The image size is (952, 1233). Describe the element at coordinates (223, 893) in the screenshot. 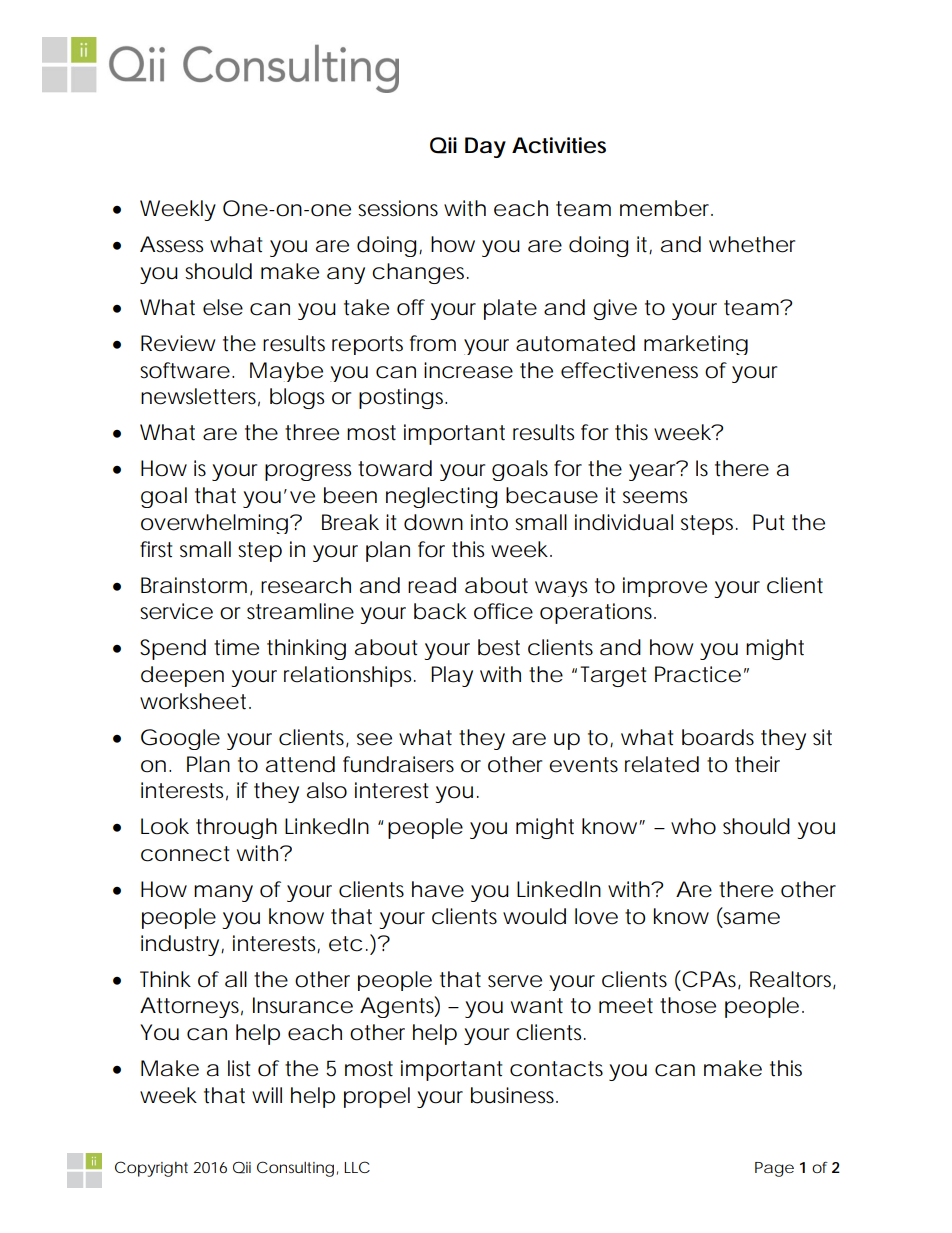

I see `many` at that location.
